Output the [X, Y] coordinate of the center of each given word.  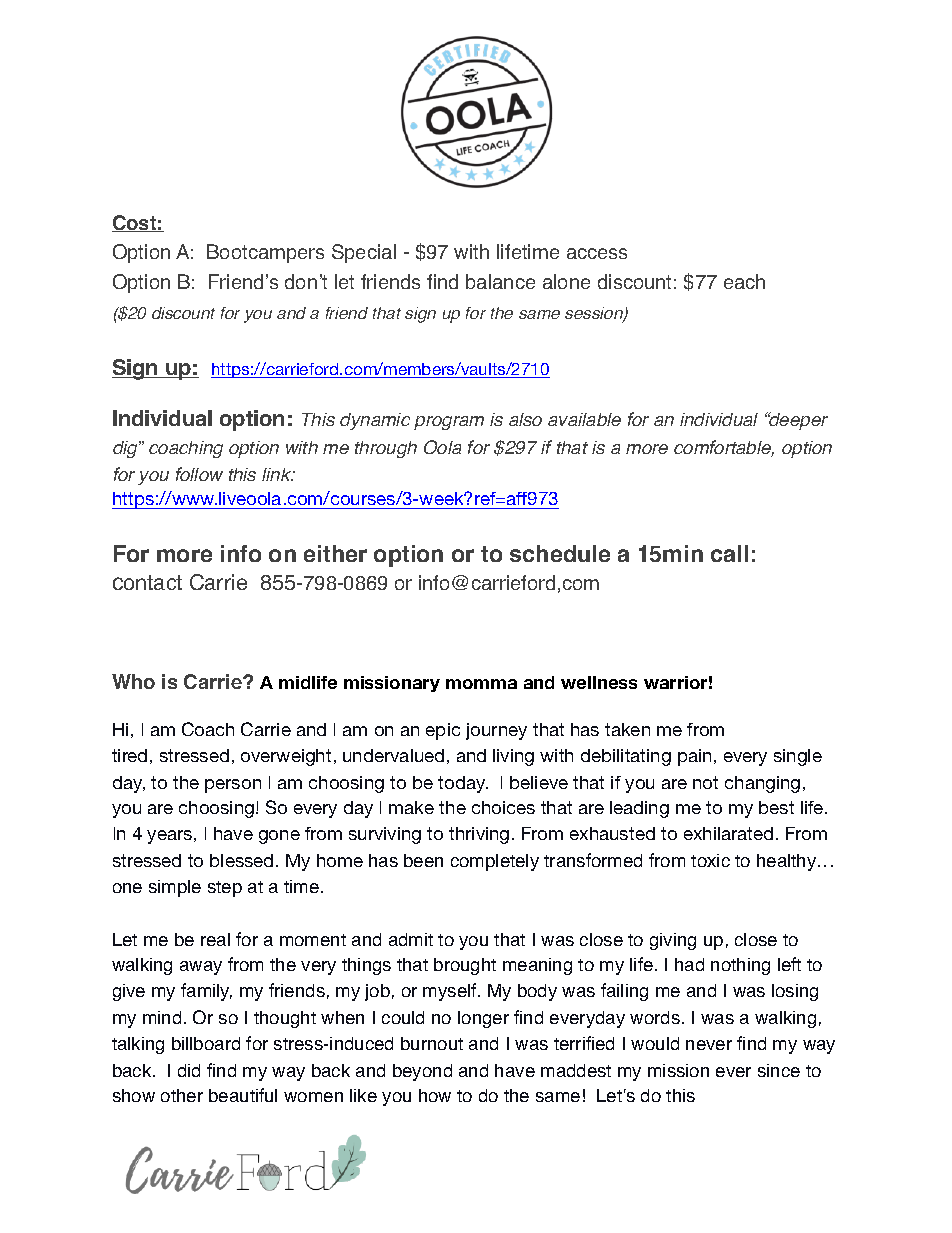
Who [133, 681]
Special [364, 253]
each [744, 281]
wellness [599, 682]
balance [500, 281]
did [189, 1070]
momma [481, 684]
